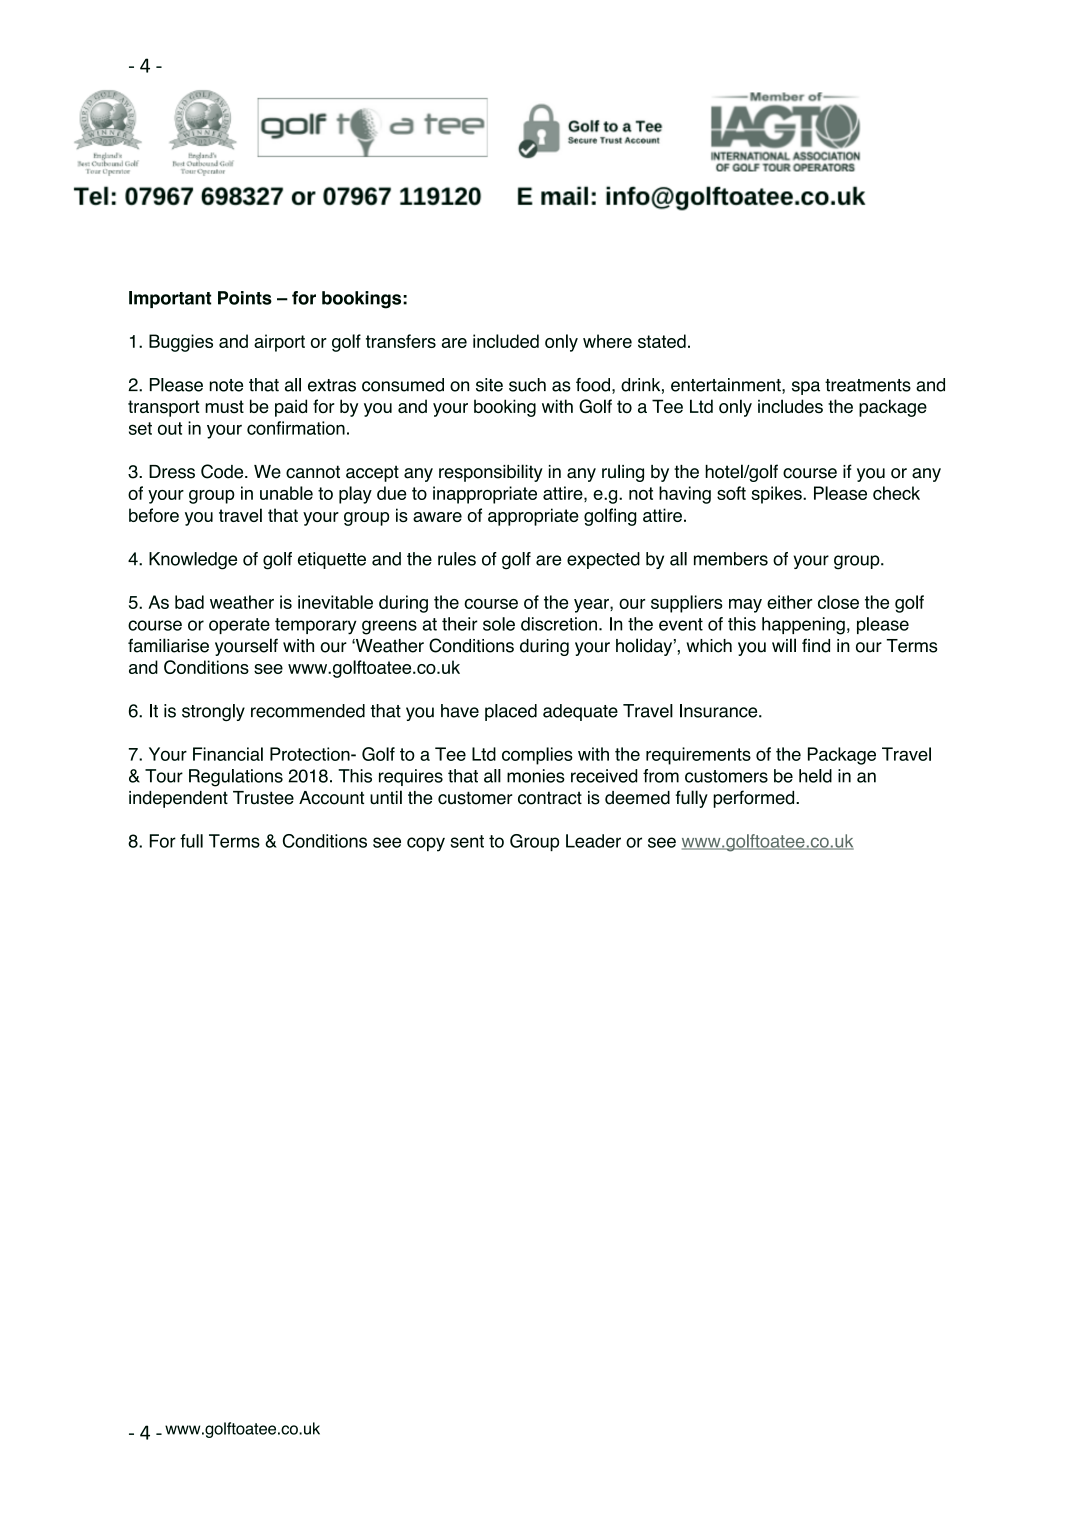  Describe the element at coordinates (491, 473) in the screenshot. I see `responsibility` at that location.
